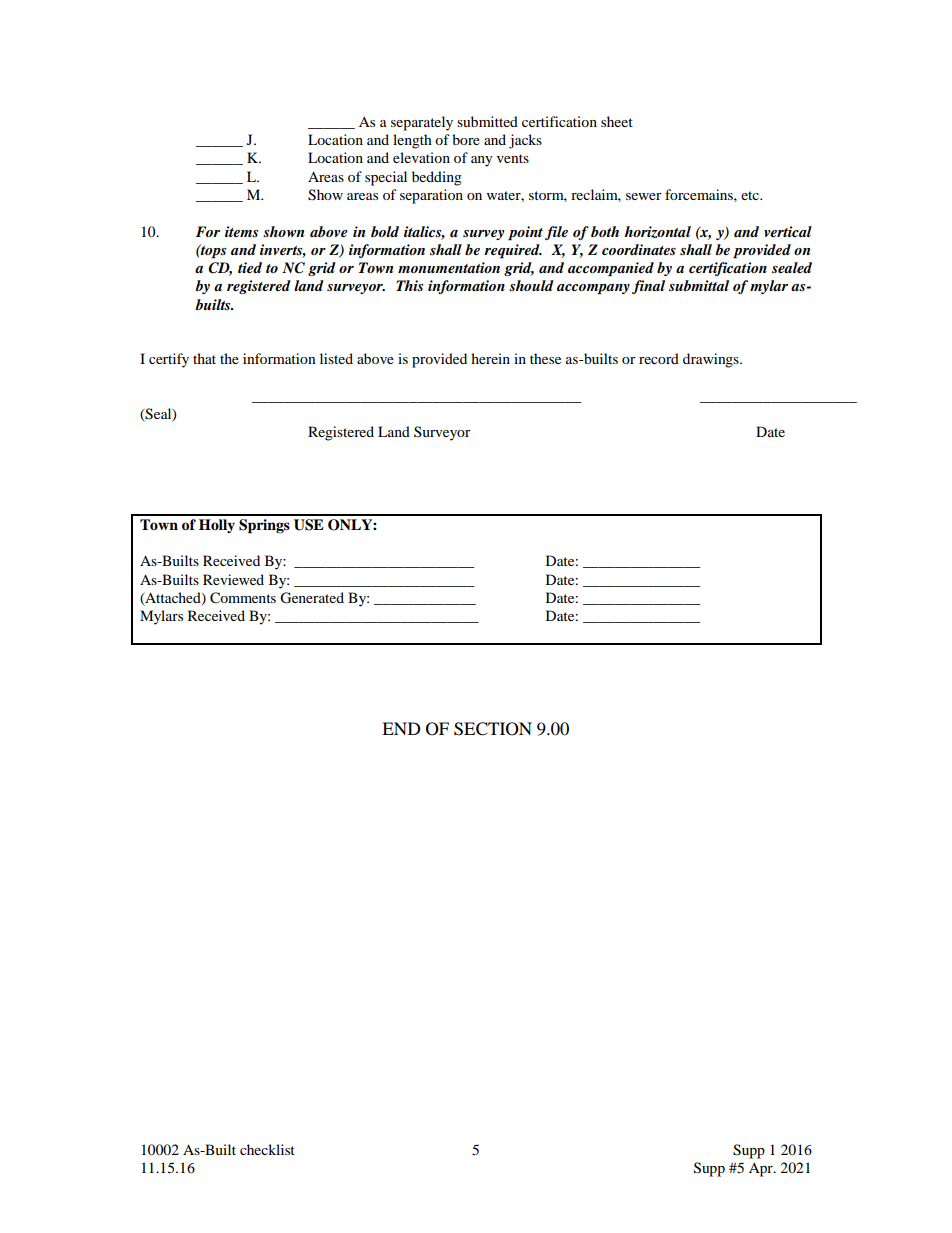 The image size is (952, 1233). Describe the element at coordinates (401, 728) in the page. I see `END` at that location.
